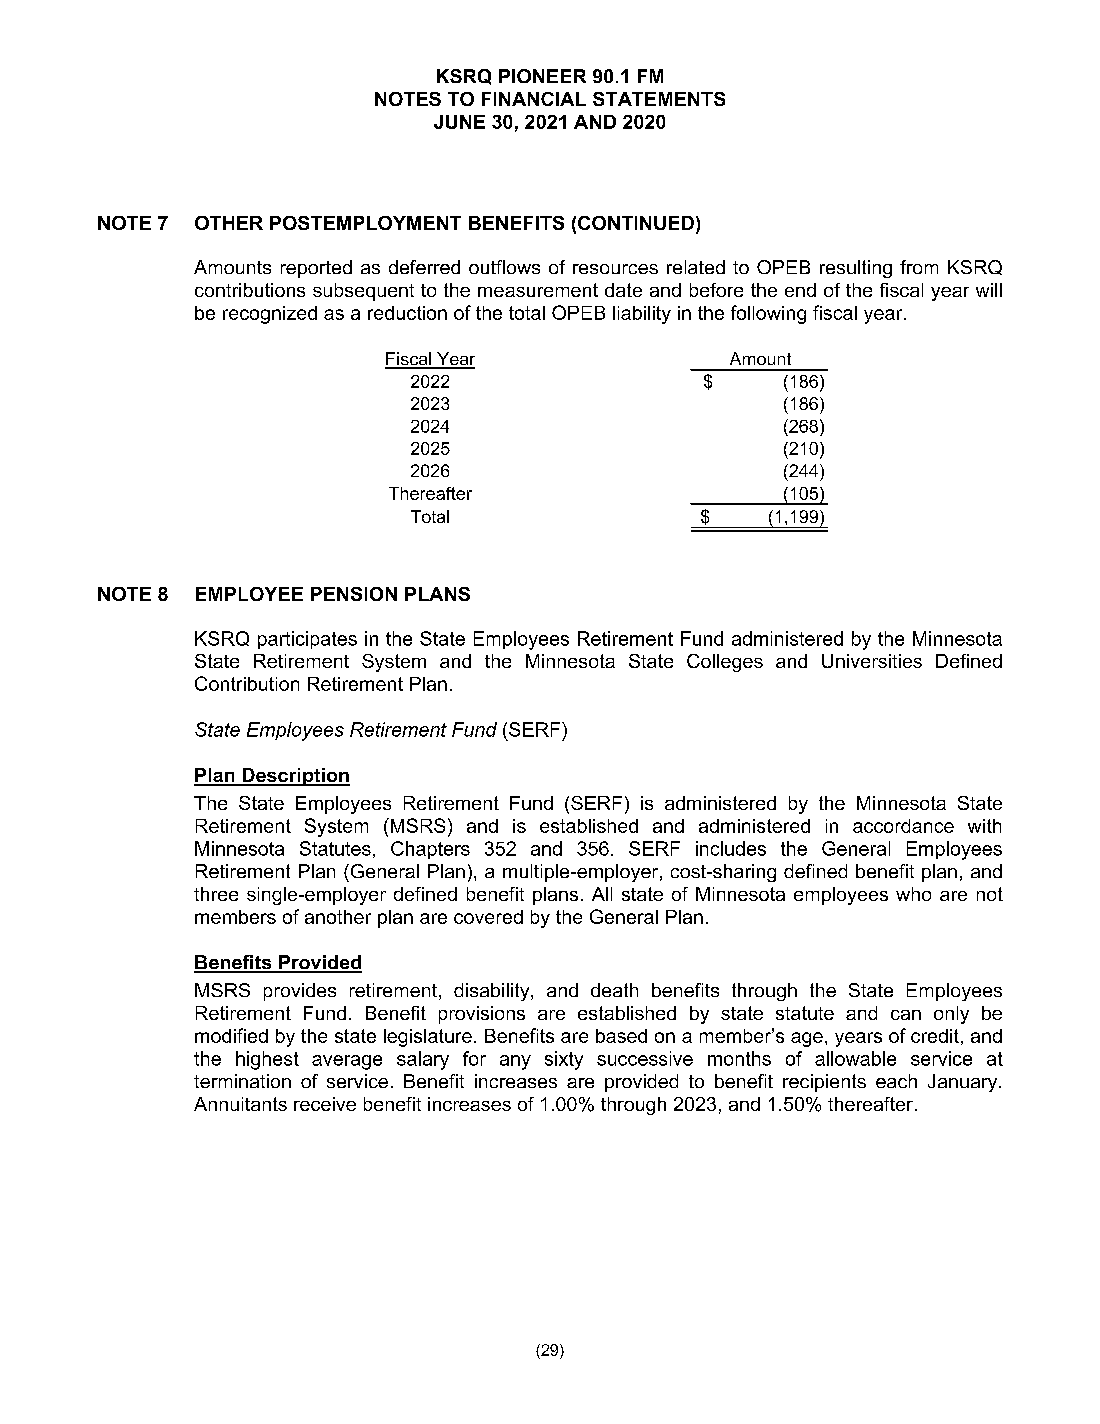 Image resolution: width=1100 pixels, height=1424 pixels. I want to click on PENSION, so click(354, 594).
